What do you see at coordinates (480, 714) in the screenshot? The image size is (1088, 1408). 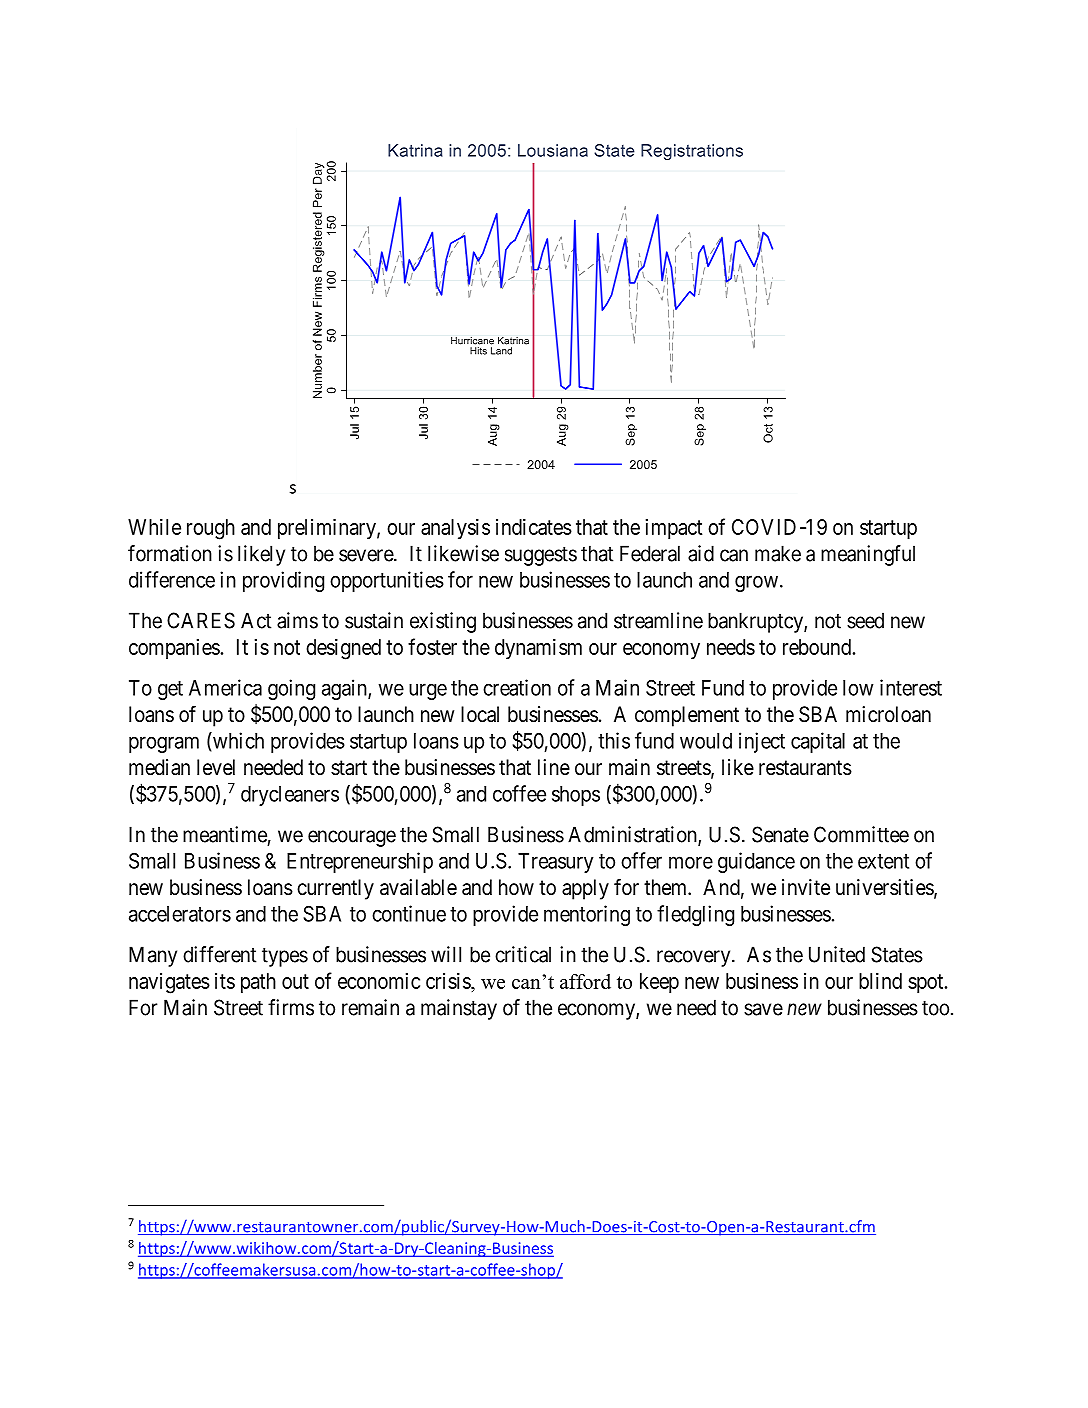 I see `local` at bounding box center [480, 714].
